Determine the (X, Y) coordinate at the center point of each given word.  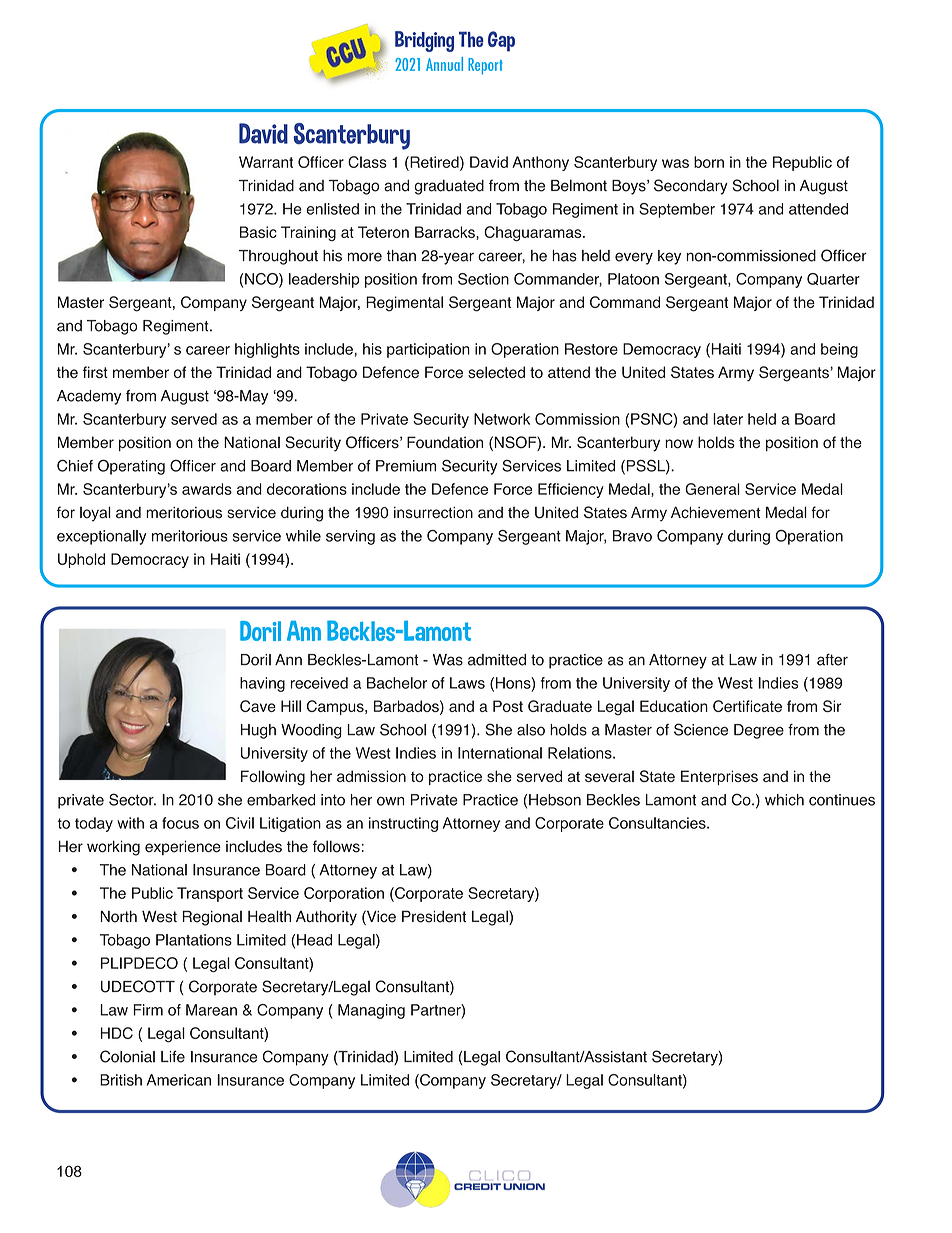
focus (180, 823)
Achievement (715, 512)
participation (428, 350)
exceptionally (102, 537)
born (709, 162)
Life (173, 1056)
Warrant (266, 162)
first (95, 372)
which (784, 800)
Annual (444, 64)
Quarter (833, 279)
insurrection (433, 512)
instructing (403, 824)
